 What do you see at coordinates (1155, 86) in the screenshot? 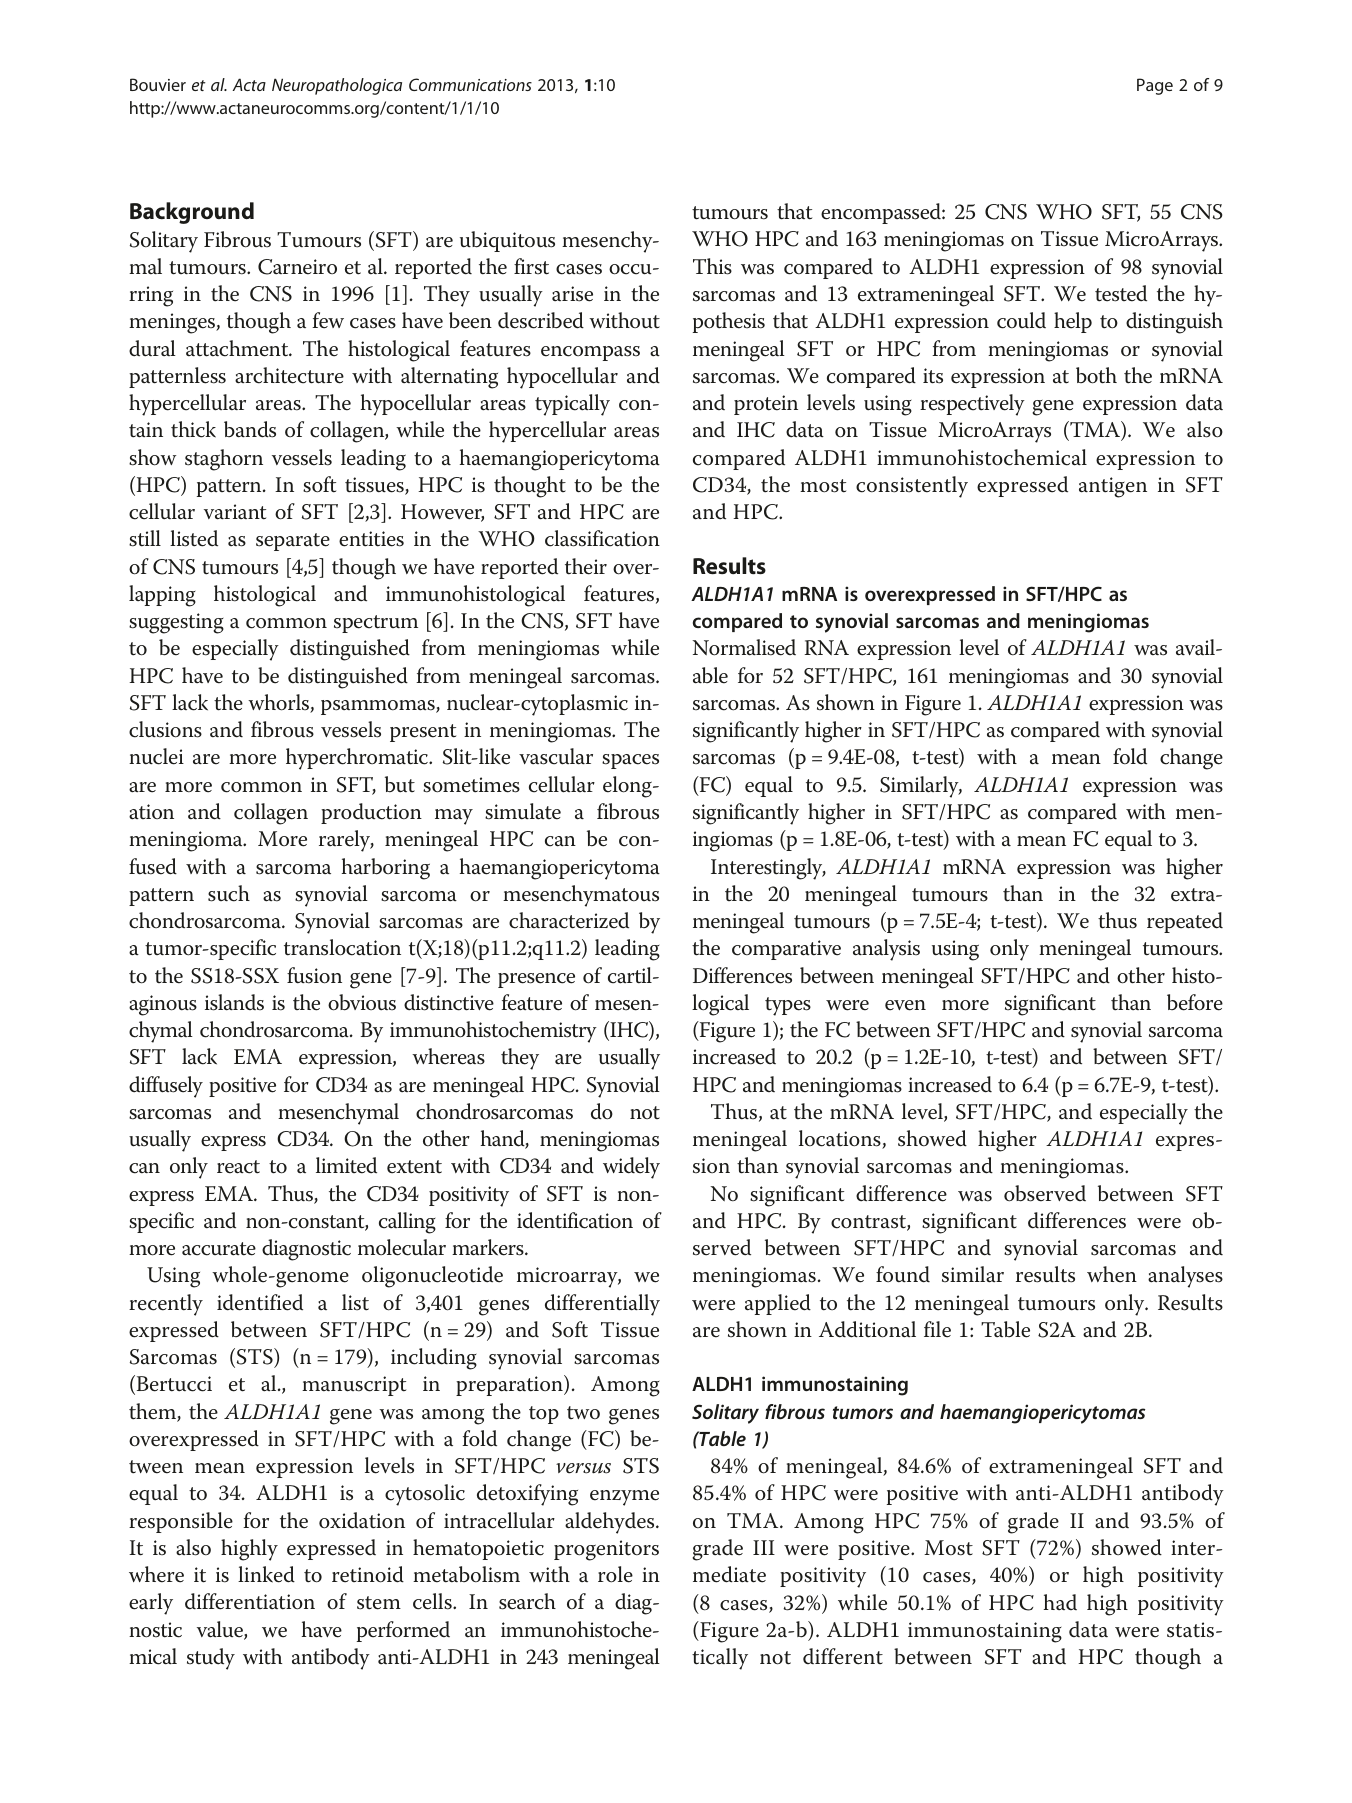
I see `Page` at bounding box center [1155, 86].
